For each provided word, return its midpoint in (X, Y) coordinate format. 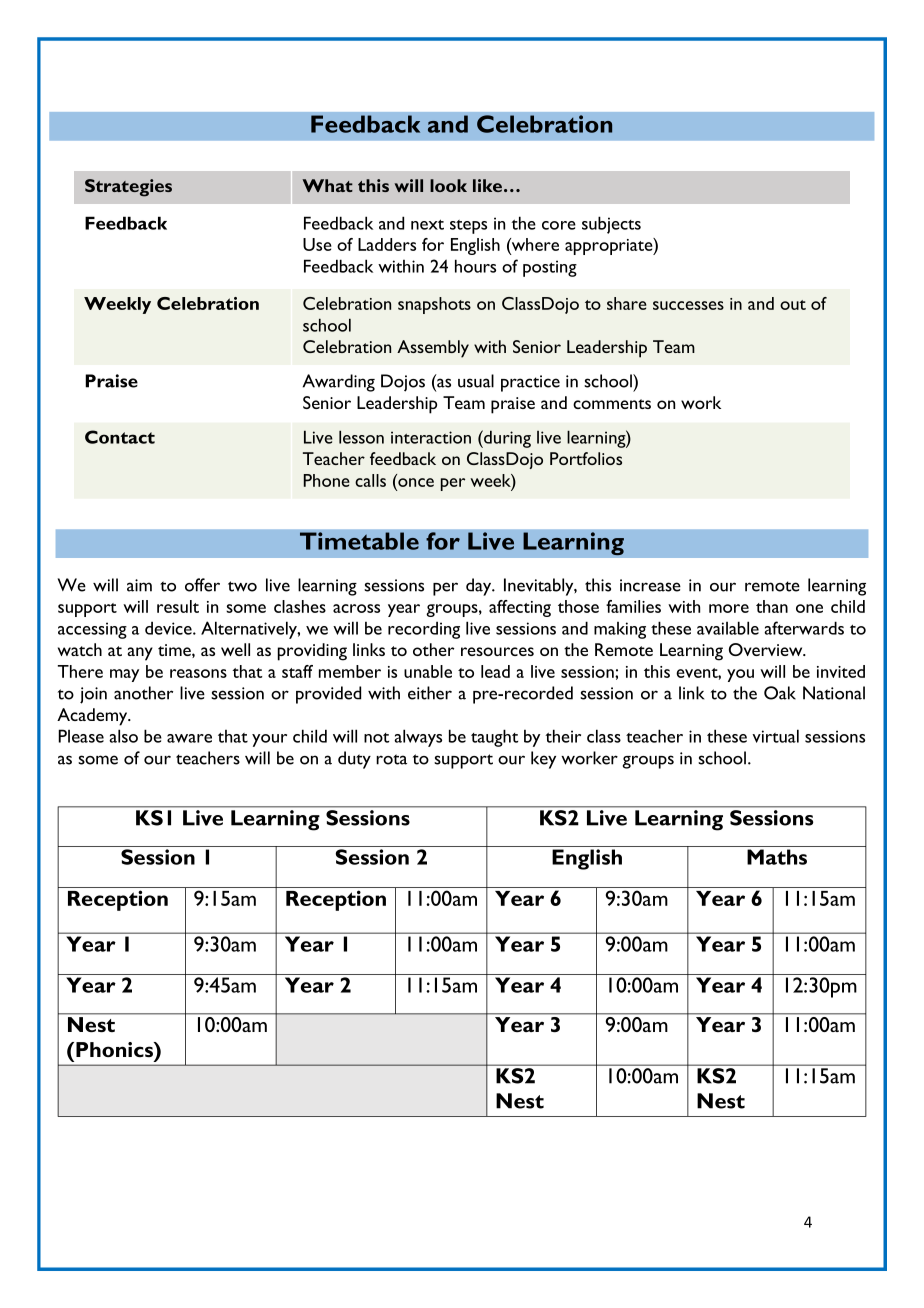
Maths (777, 857)
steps (468, 227)
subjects (611, 225)
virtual (775, 736)
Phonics (115, 1049)
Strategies (128, 188)
